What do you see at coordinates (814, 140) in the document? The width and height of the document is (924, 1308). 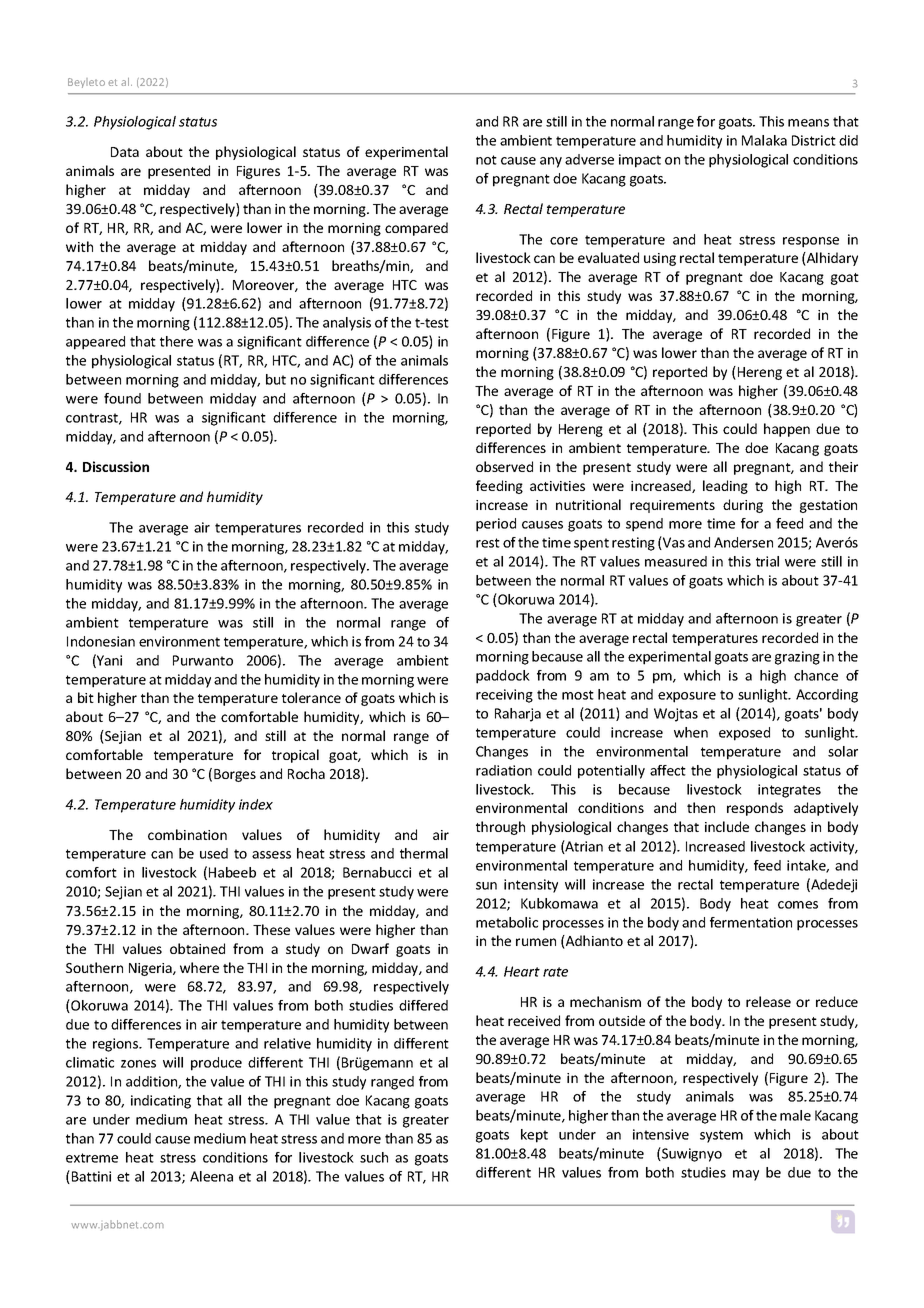 I see `District` at bounding box center [814, 140].
